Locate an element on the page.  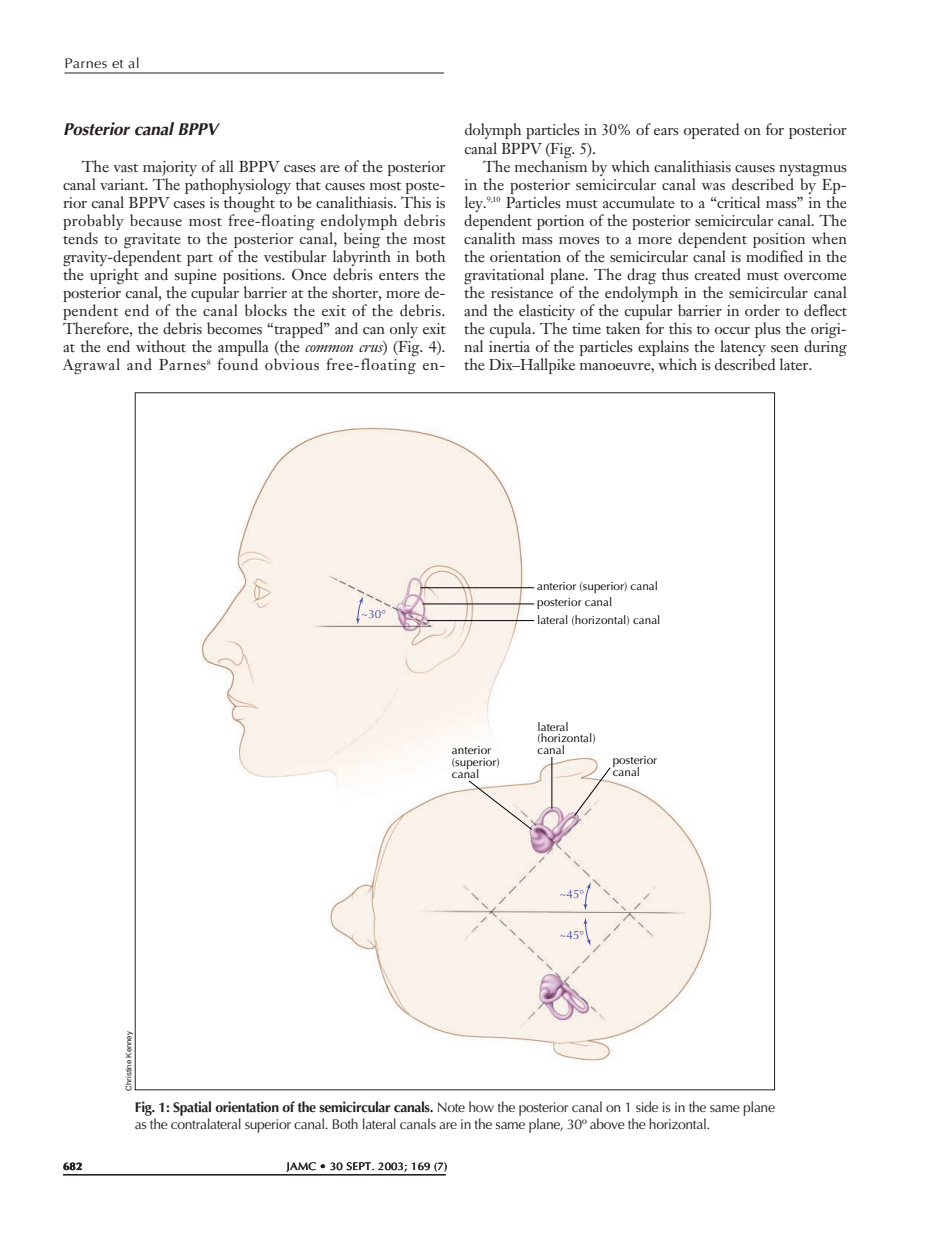
was is located at coordinates (713, 186).
